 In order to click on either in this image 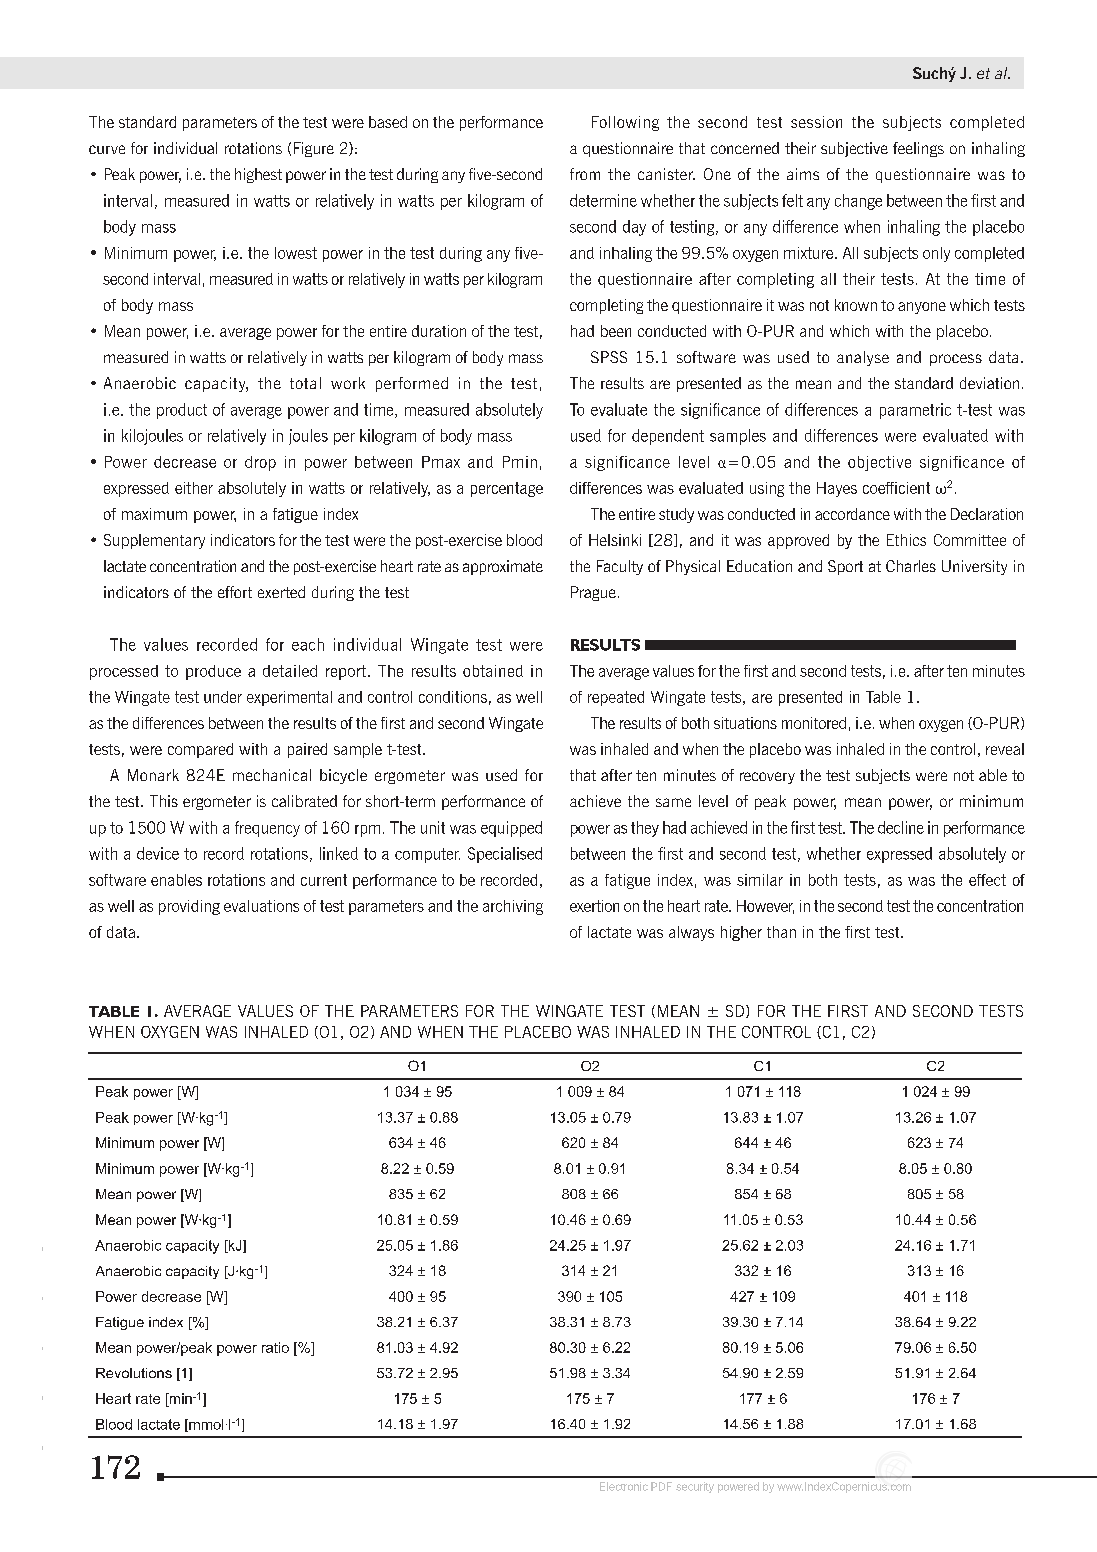, I will do `click(194, 488)`.
